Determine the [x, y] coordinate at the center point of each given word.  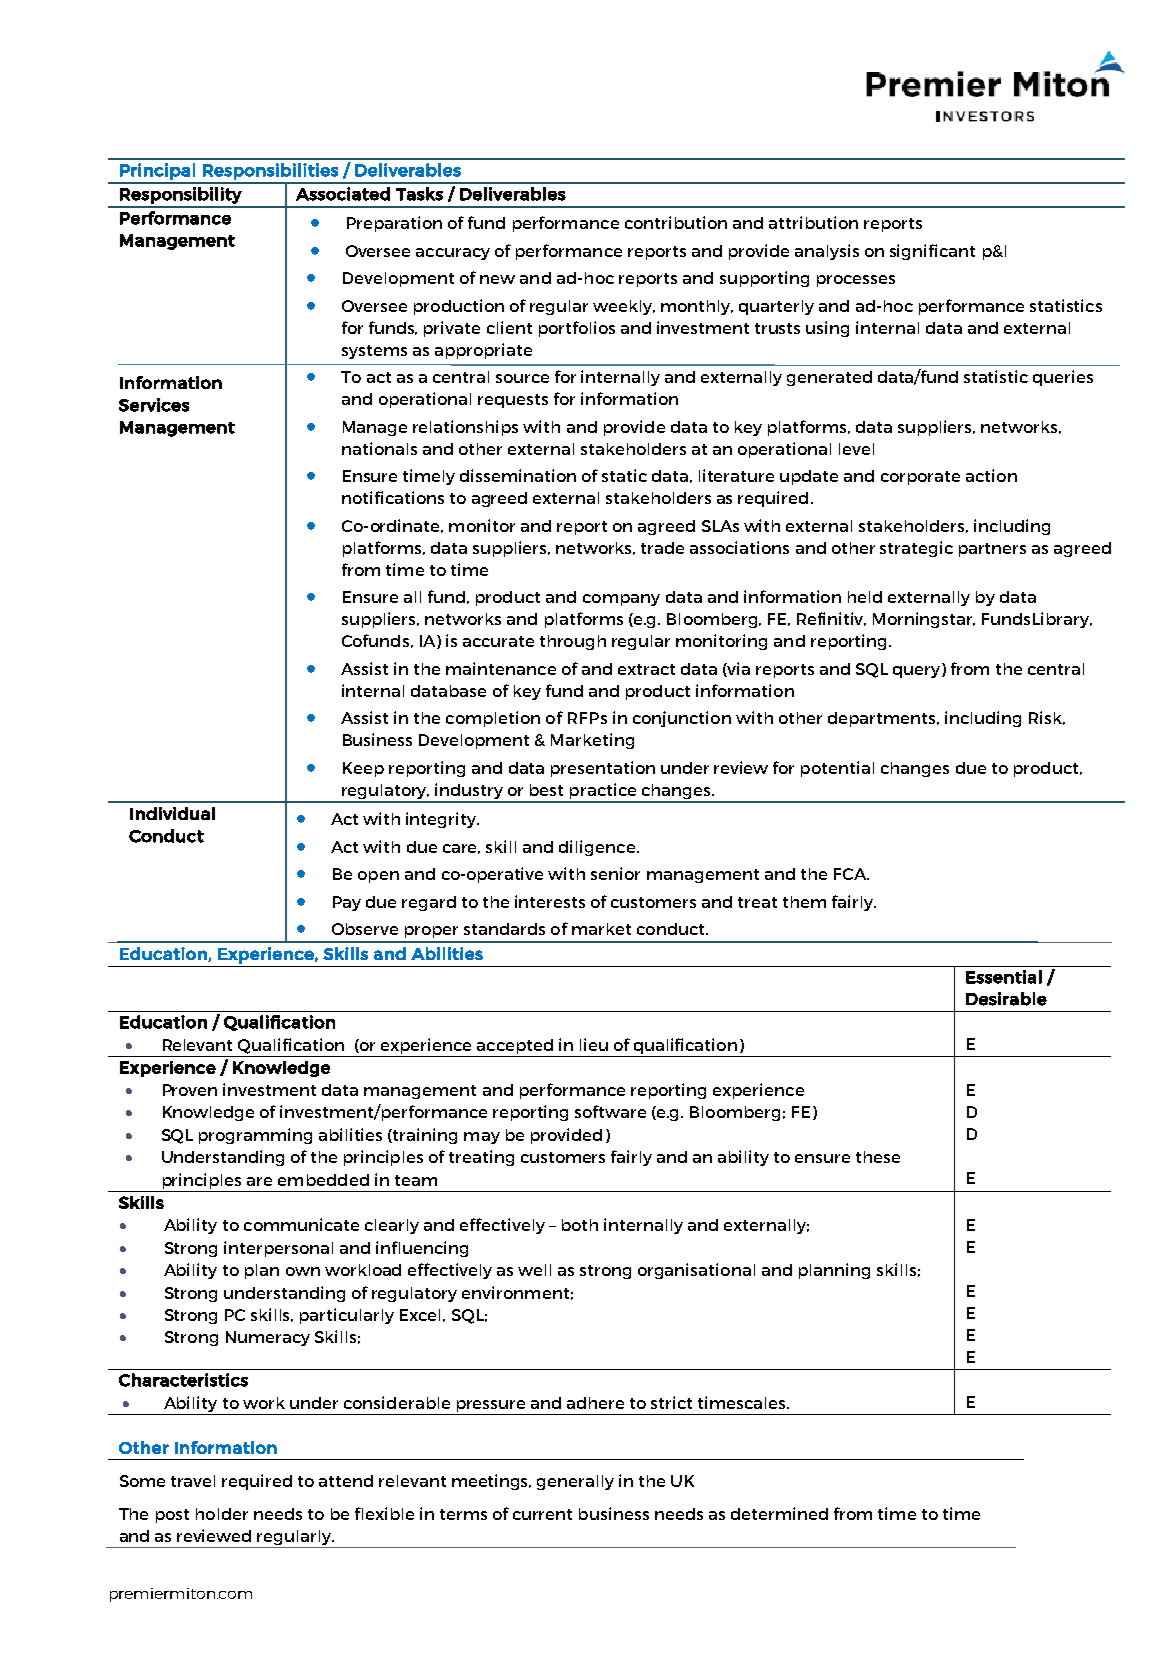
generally [575, 1482]
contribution [676, 222]
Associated [343, 194]
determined [779, 1513]
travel [193, 1481]
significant [932, 252]
